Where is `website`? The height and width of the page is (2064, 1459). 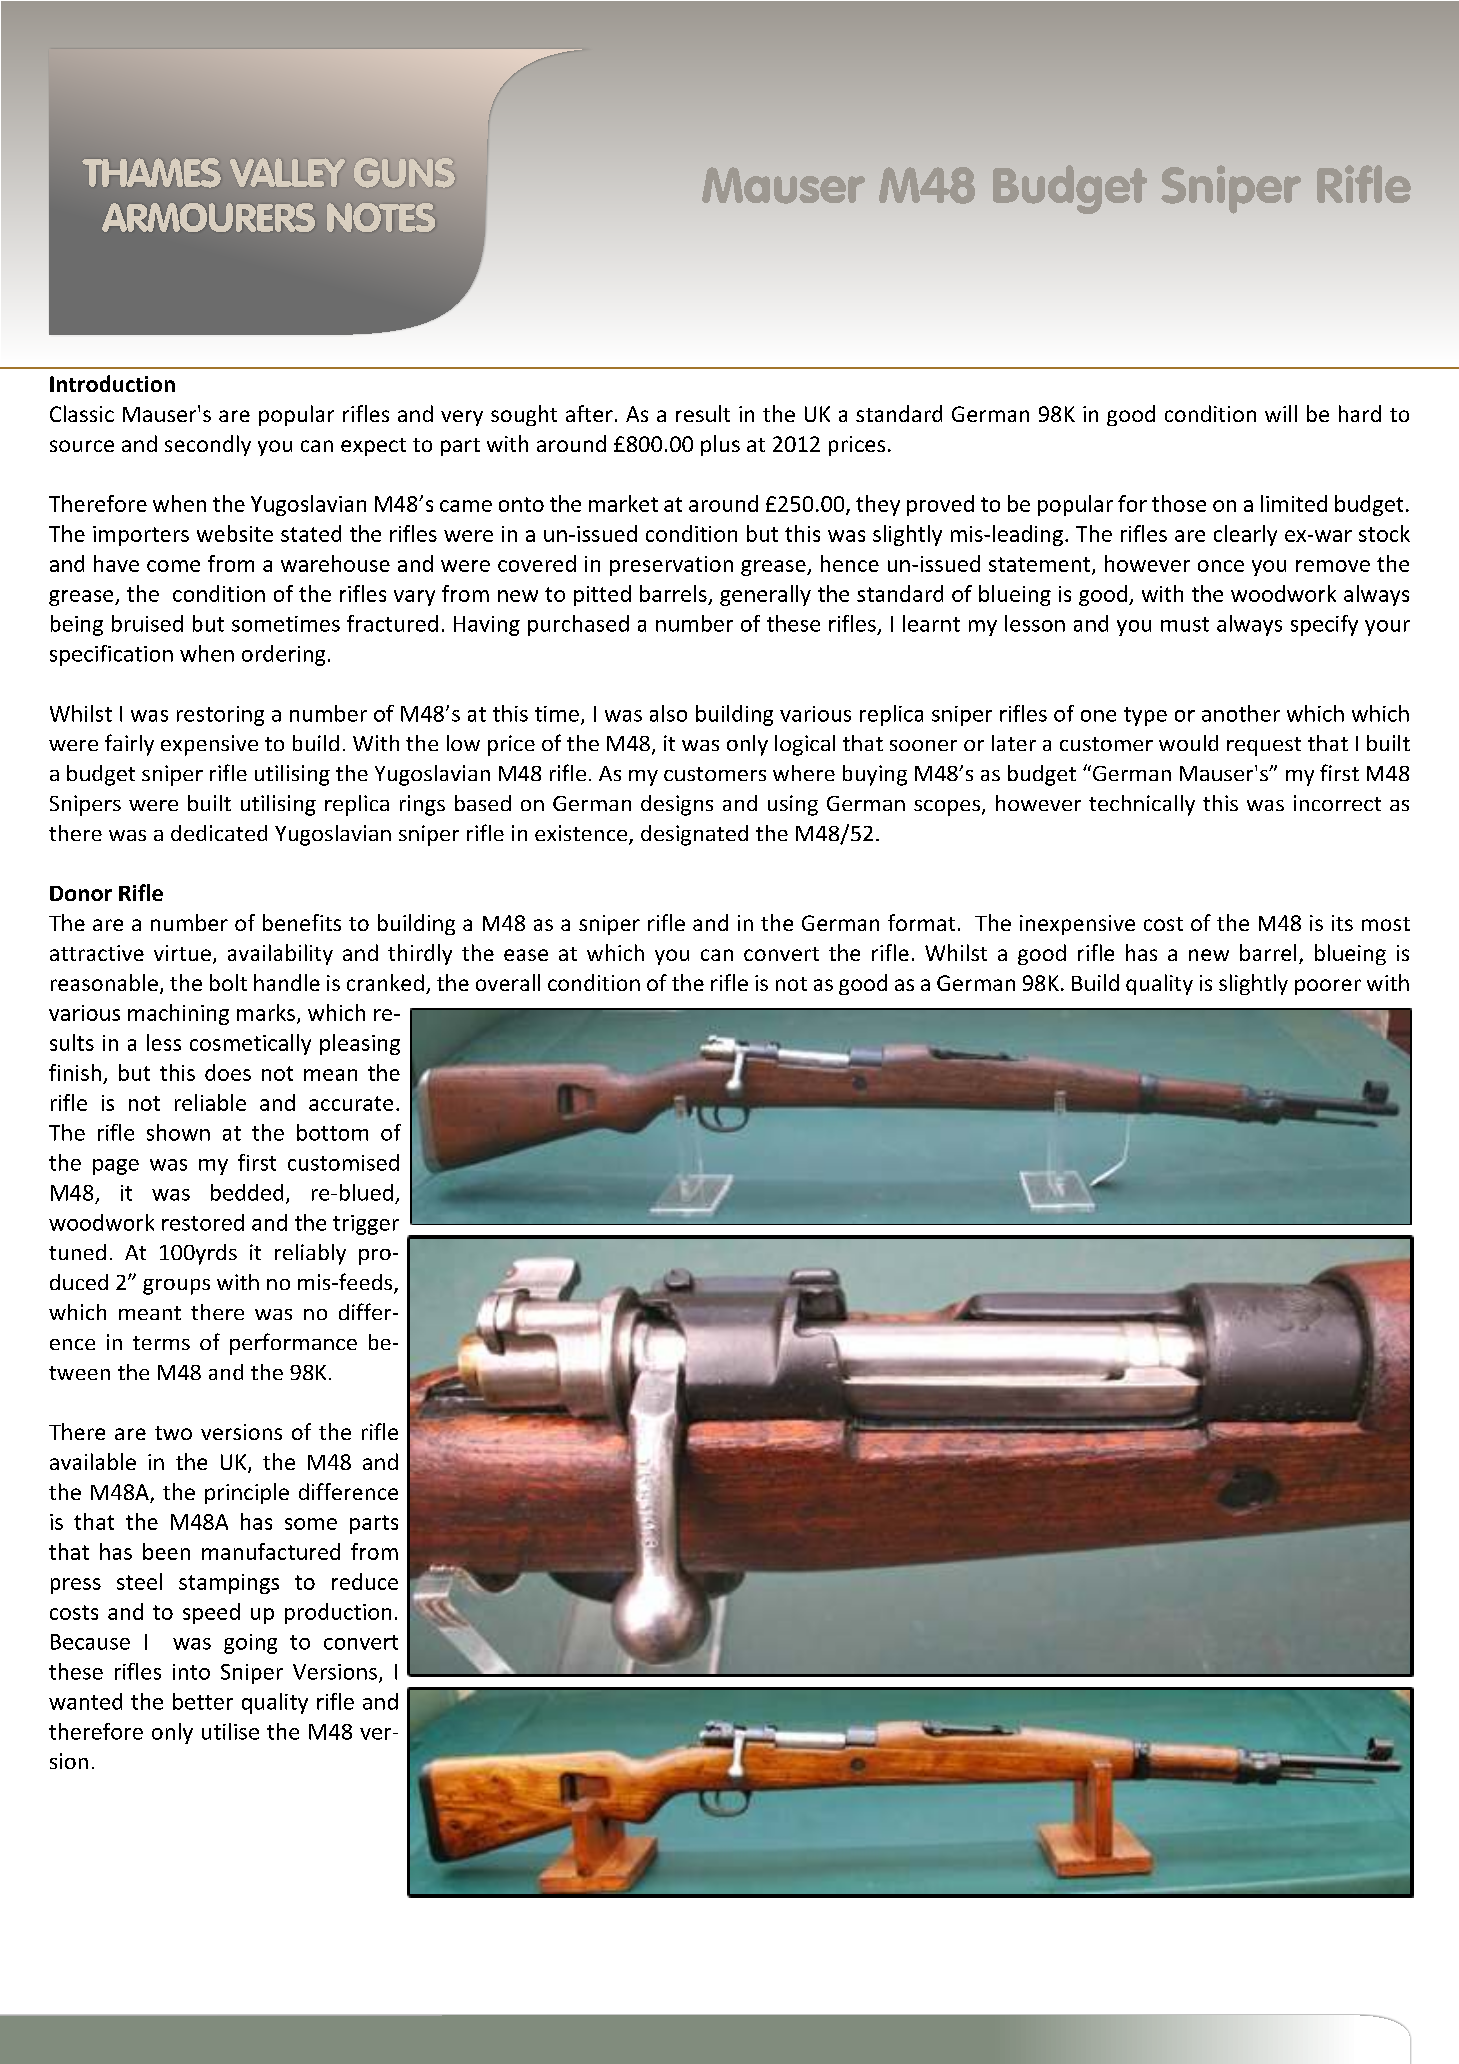
website is located at coordinates (235, 533).
